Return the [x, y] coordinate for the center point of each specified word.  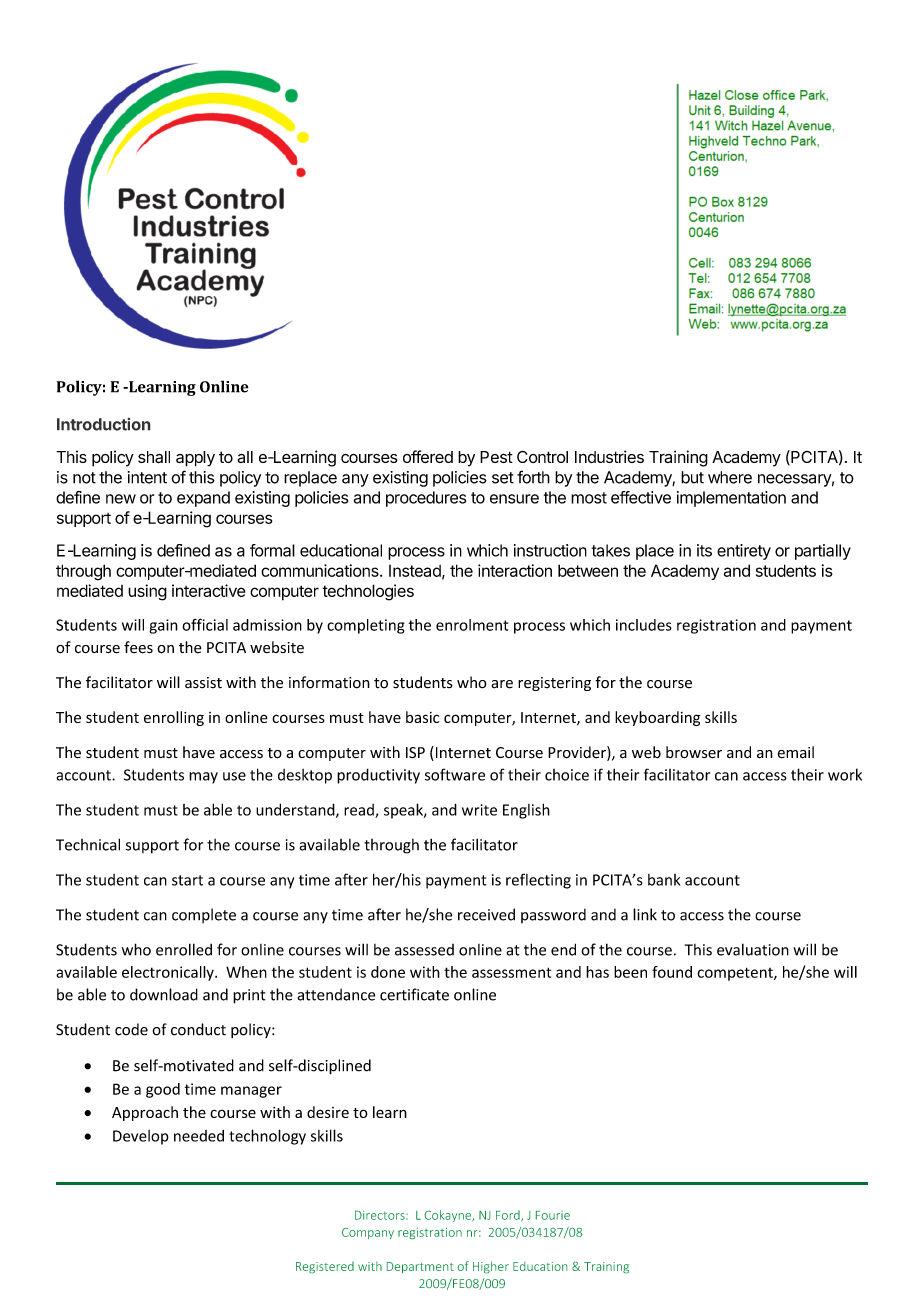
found [672, 972]
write [479, 810]
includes [644, 625]
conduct [198, 1029]
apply [195, 459]
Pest [496, 457]
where [730, 477]
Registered [325, 1267]
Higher [491, 1267]
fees [138, 647]
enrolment [472, 625]
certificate [414, 994]
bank [664, 880]
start [187, 880]
